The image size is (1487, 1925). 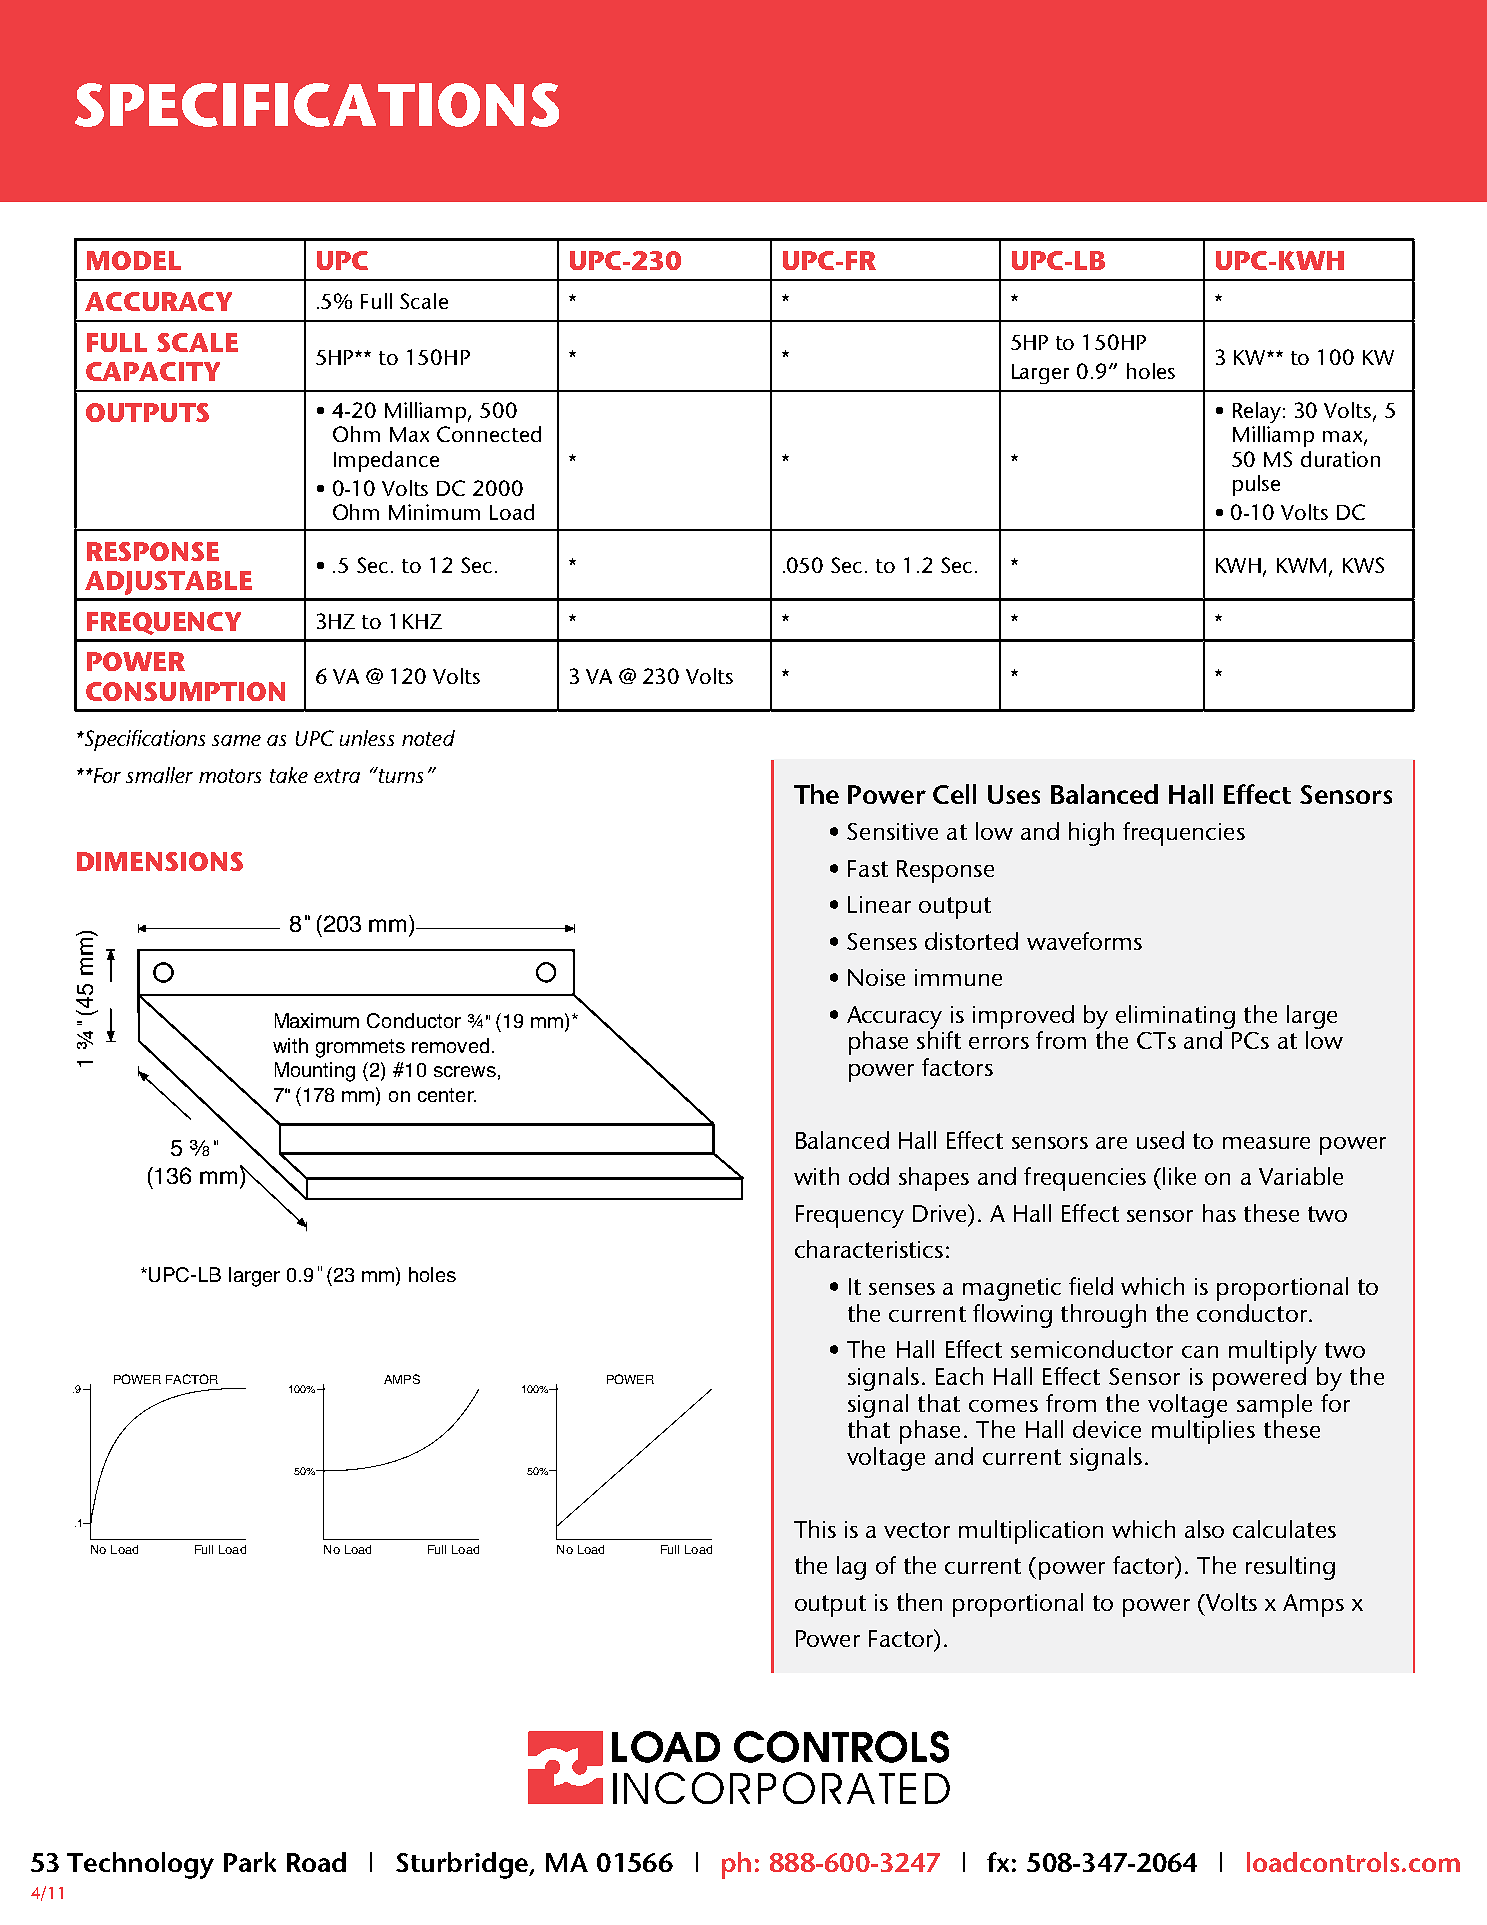 I want to click on Connected, so click(x=489, y=434).
